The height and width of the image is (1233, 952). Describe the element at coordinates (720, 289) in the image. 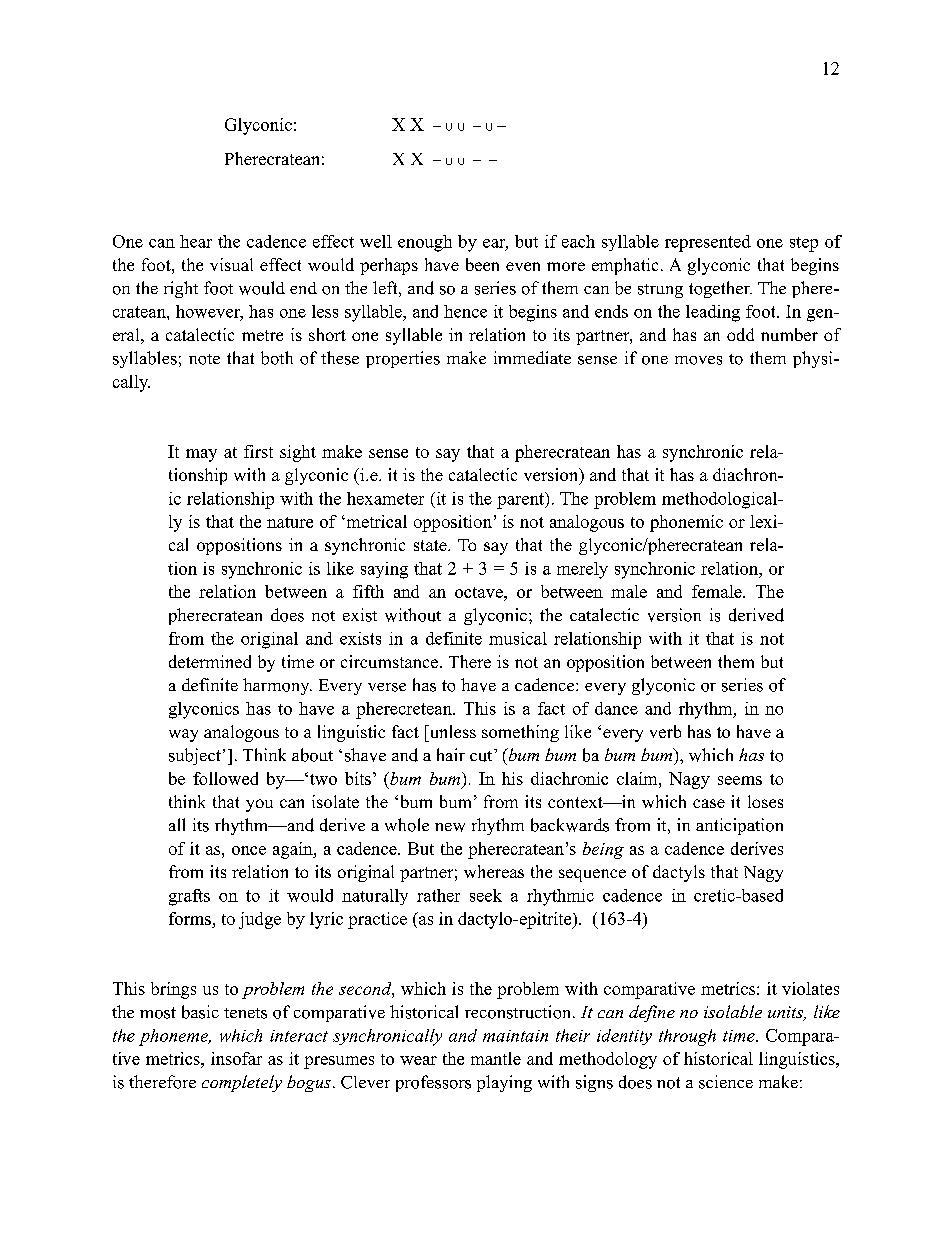

I see `together` at that location.
